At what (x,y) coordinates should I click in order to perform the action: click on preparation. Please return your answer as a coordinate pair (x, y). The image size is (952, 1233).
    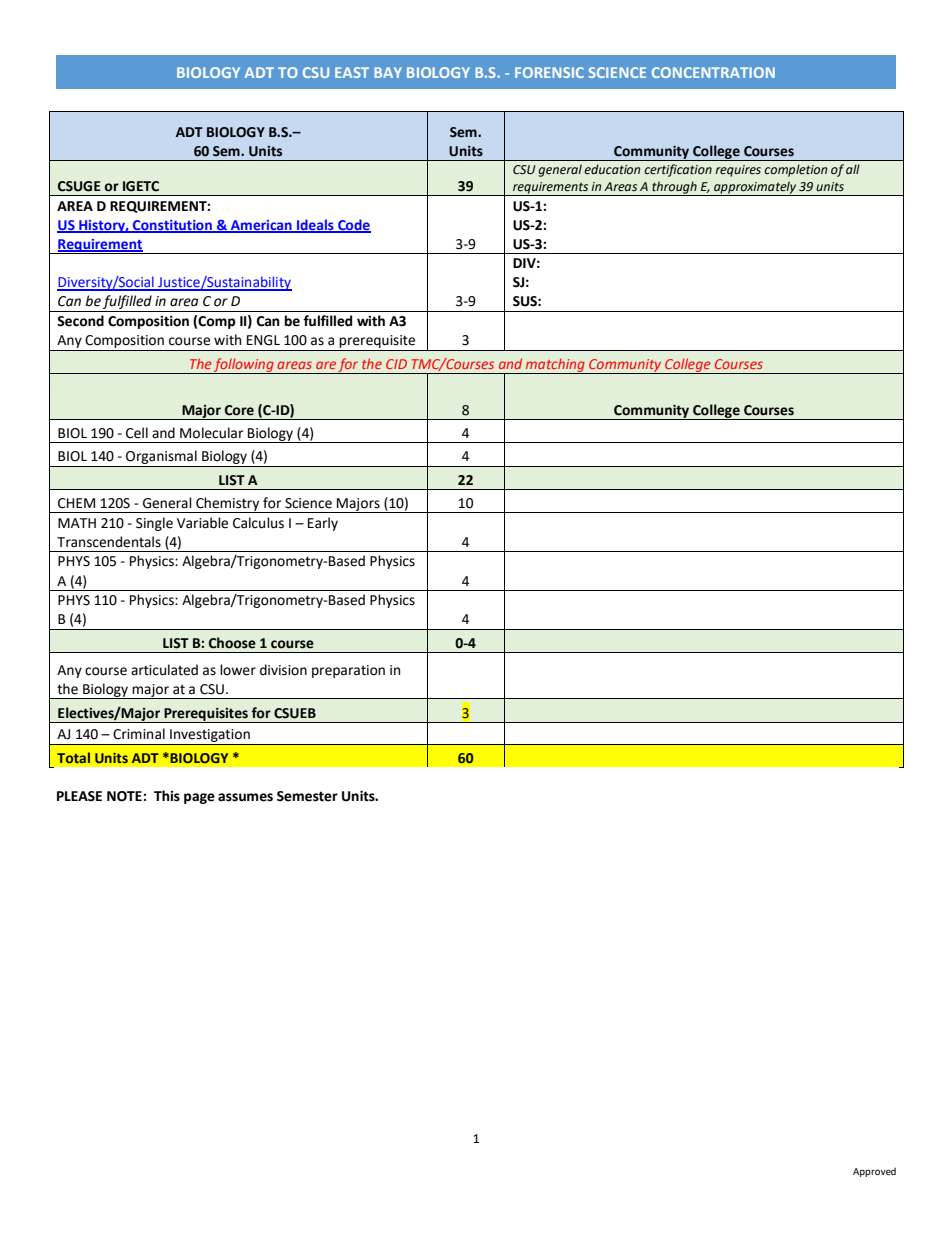
    Looking at the image, I should click on (348, 671).
